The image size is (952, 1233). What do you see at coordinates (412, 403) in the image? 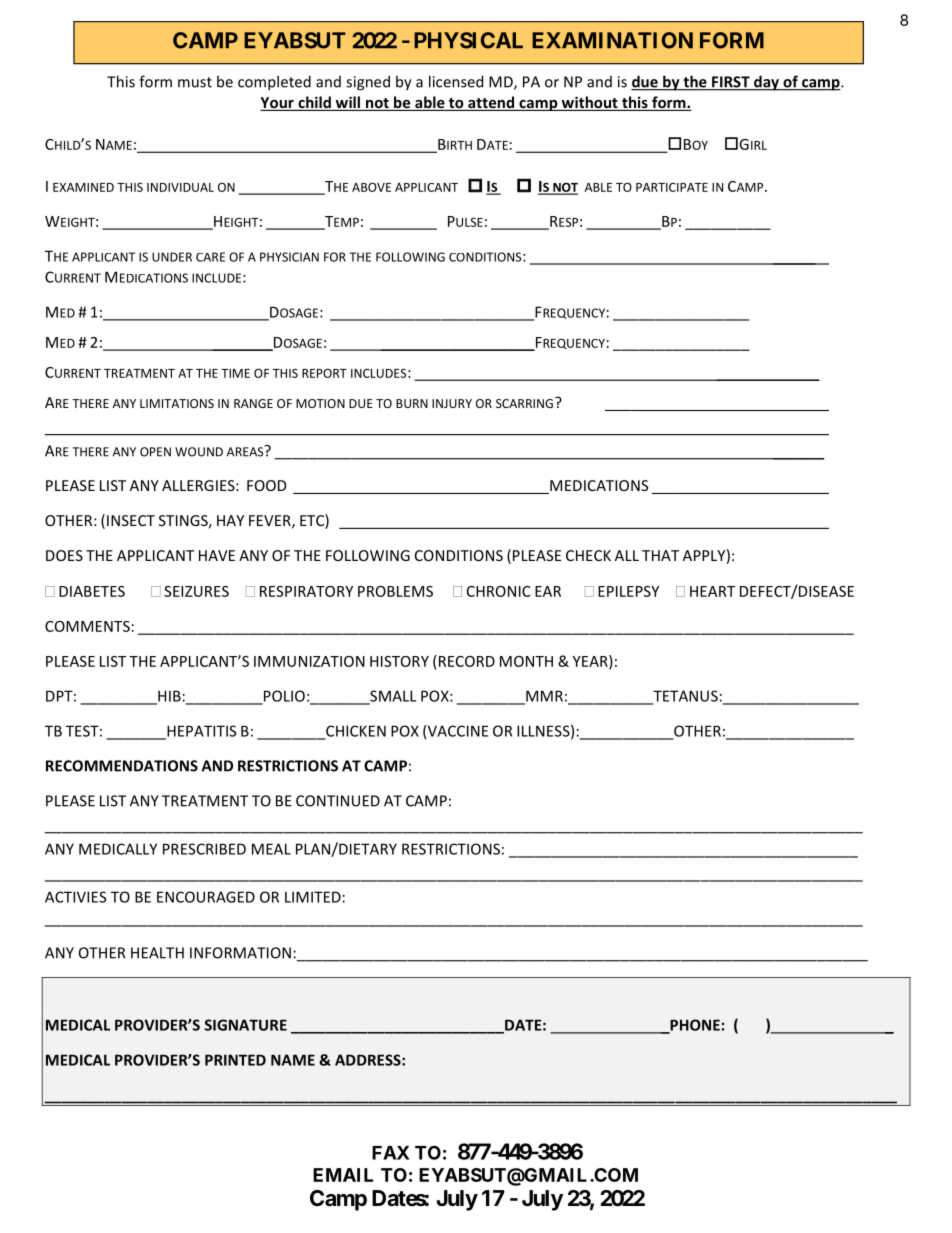
I see `BURN` at bounding box center [412, 403].
